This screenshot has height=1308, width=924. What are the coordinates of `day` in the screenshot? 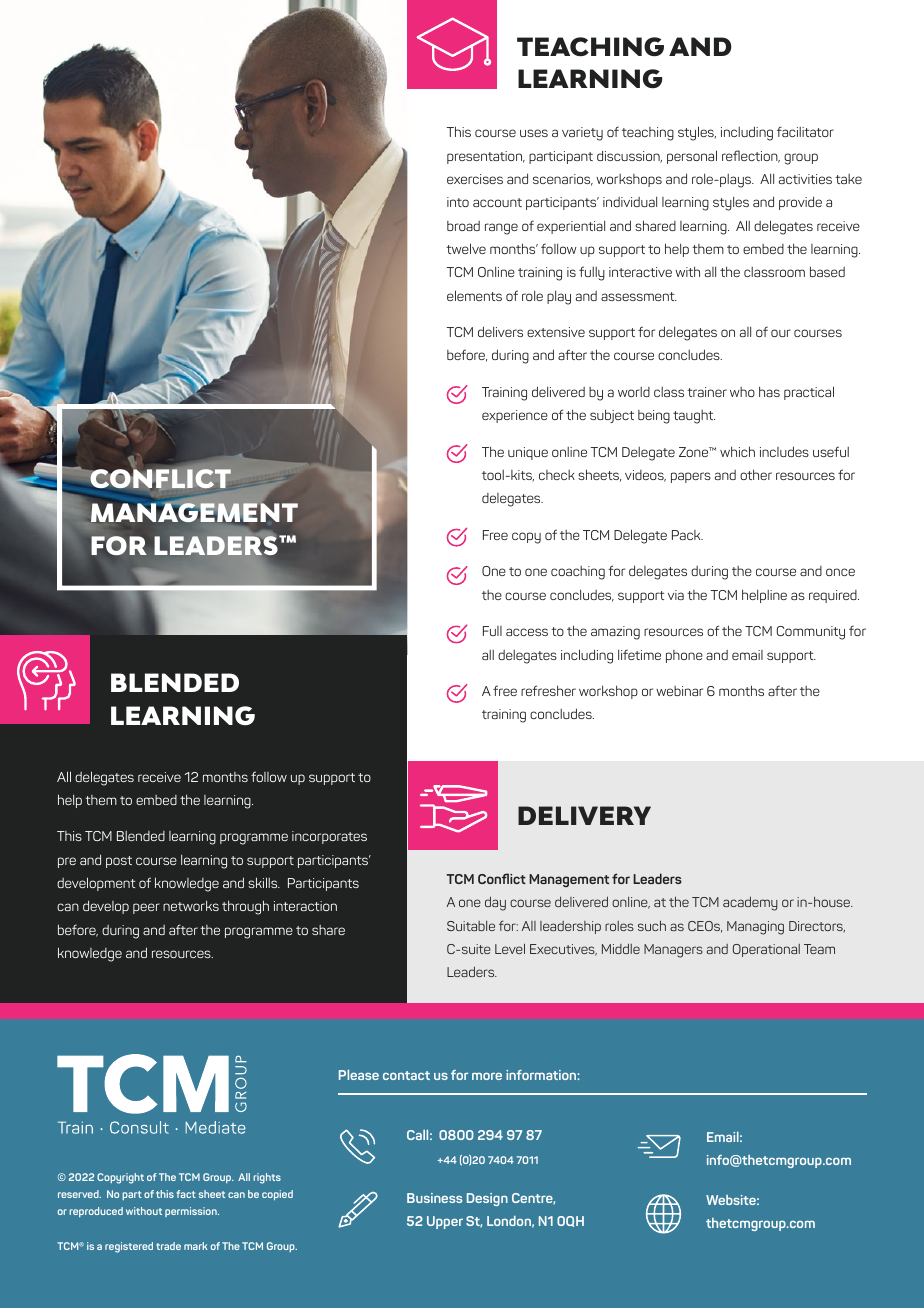 It's located at (495, 903).
